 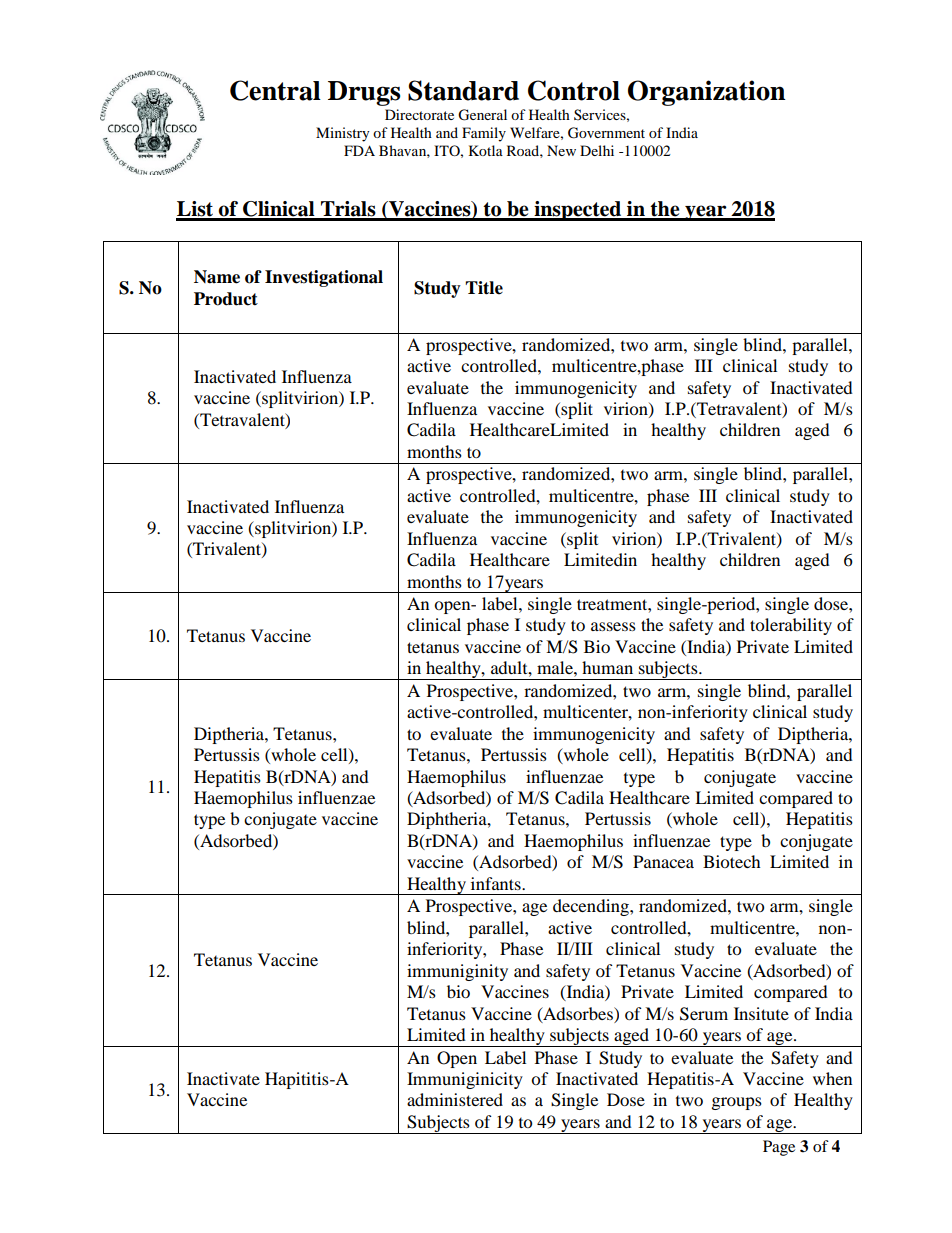 What do you see at coordinates (732, 861) in the image?
I see `Biotech` at bounding box center [732, 861].
